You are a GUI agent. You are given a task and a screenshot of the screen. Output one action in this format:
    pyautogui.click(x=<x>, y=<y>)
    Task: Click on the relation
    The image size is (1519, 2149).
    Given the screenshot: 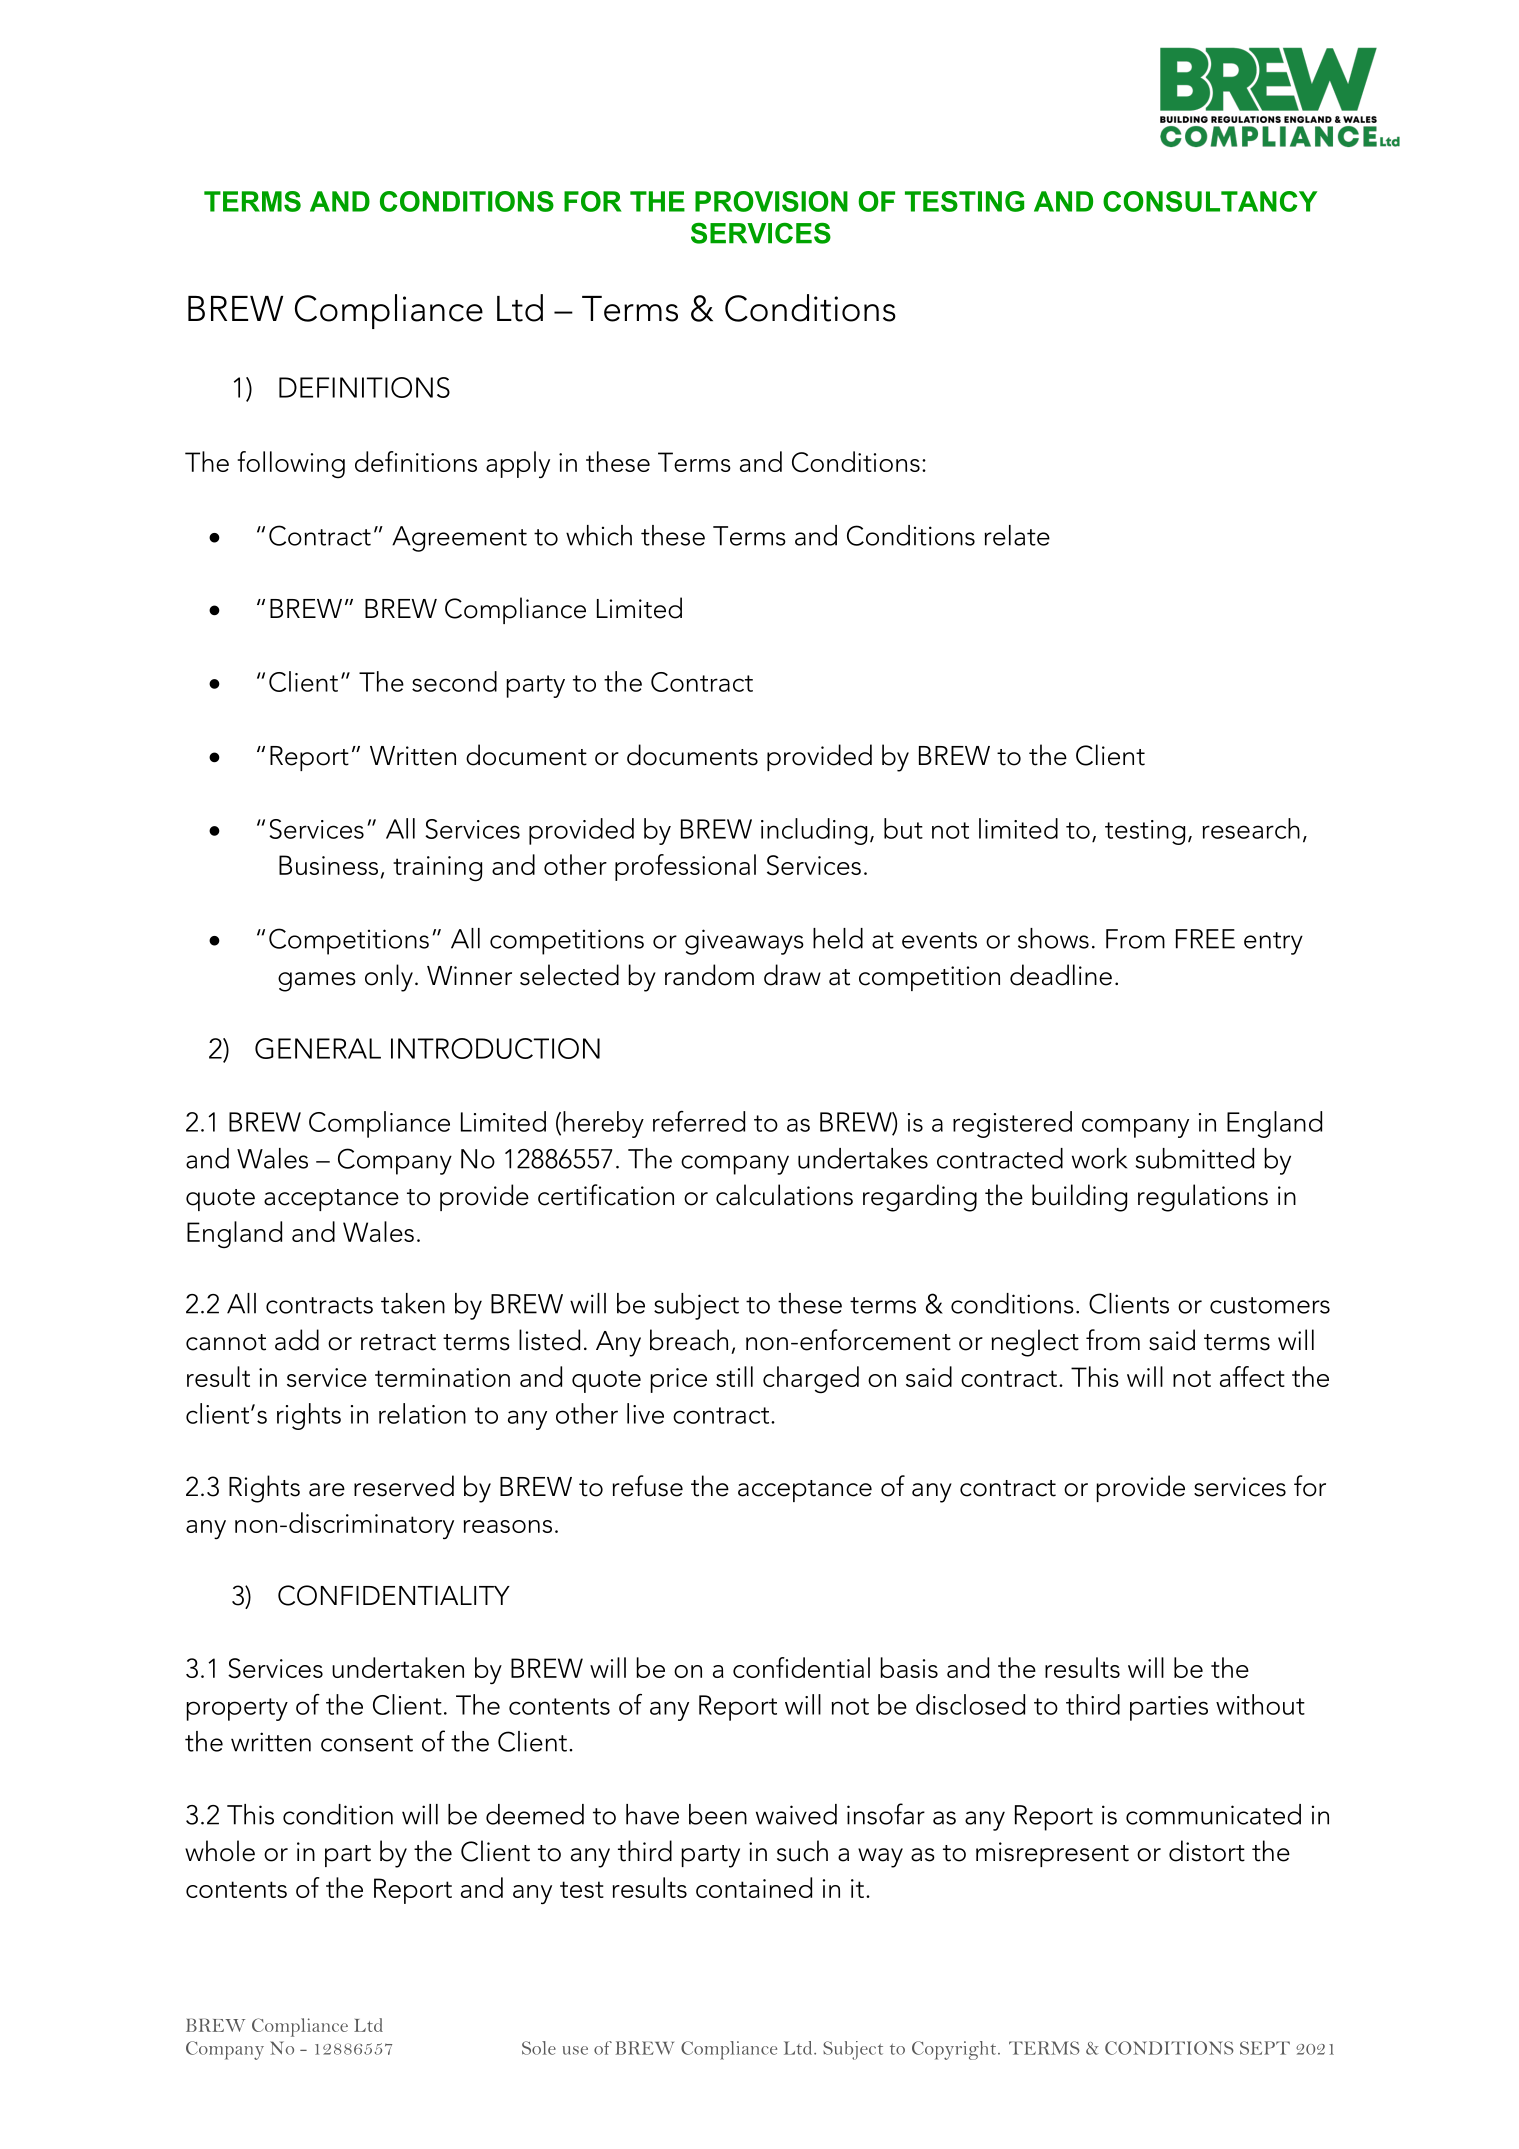 What is the action you would take?
    pyautogui.click(x=422, y=1413)
